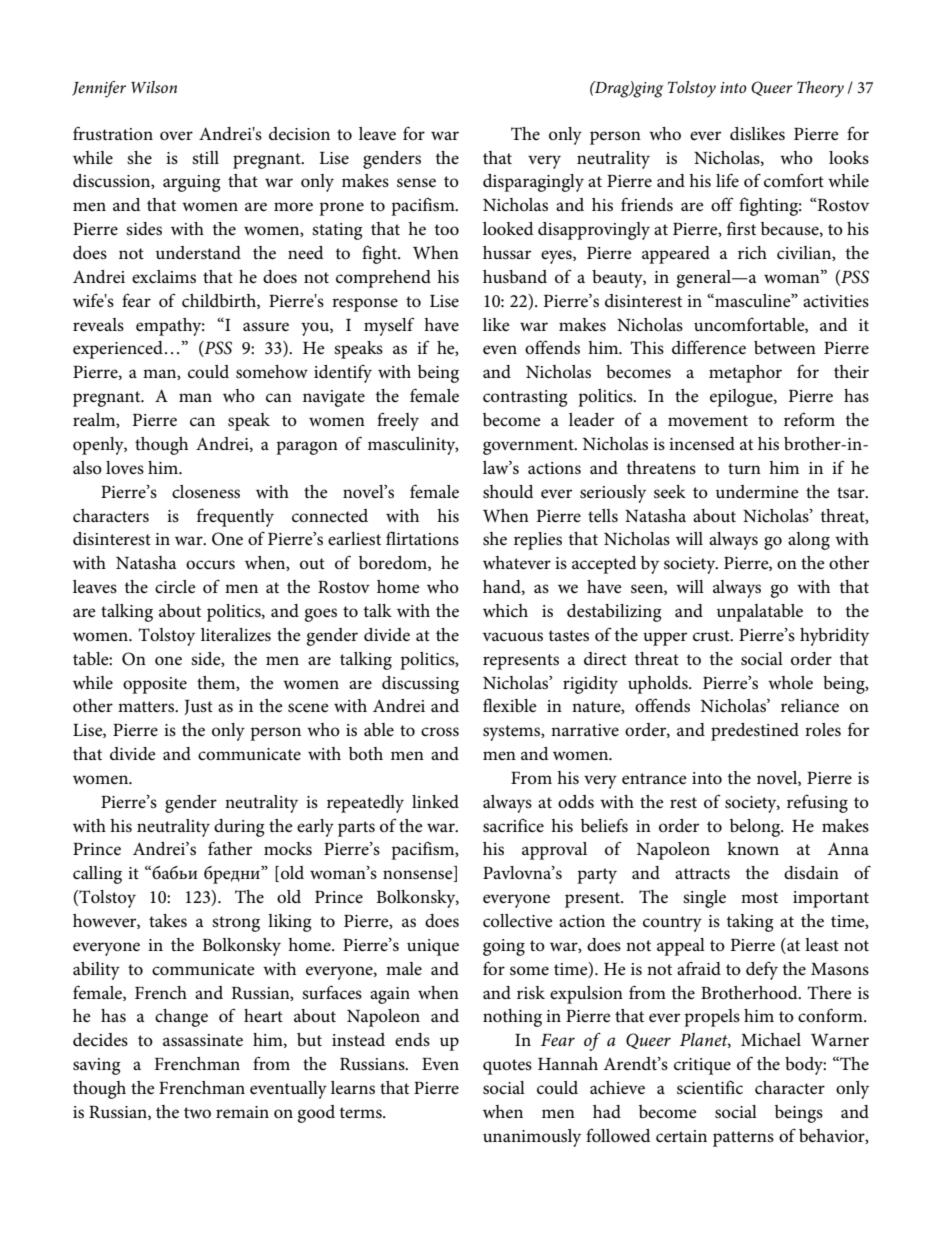 The width and height of the page is (952, 1233). Describe the element at coordinates (164, 277) in the page. I see `exclaims` at that location.
